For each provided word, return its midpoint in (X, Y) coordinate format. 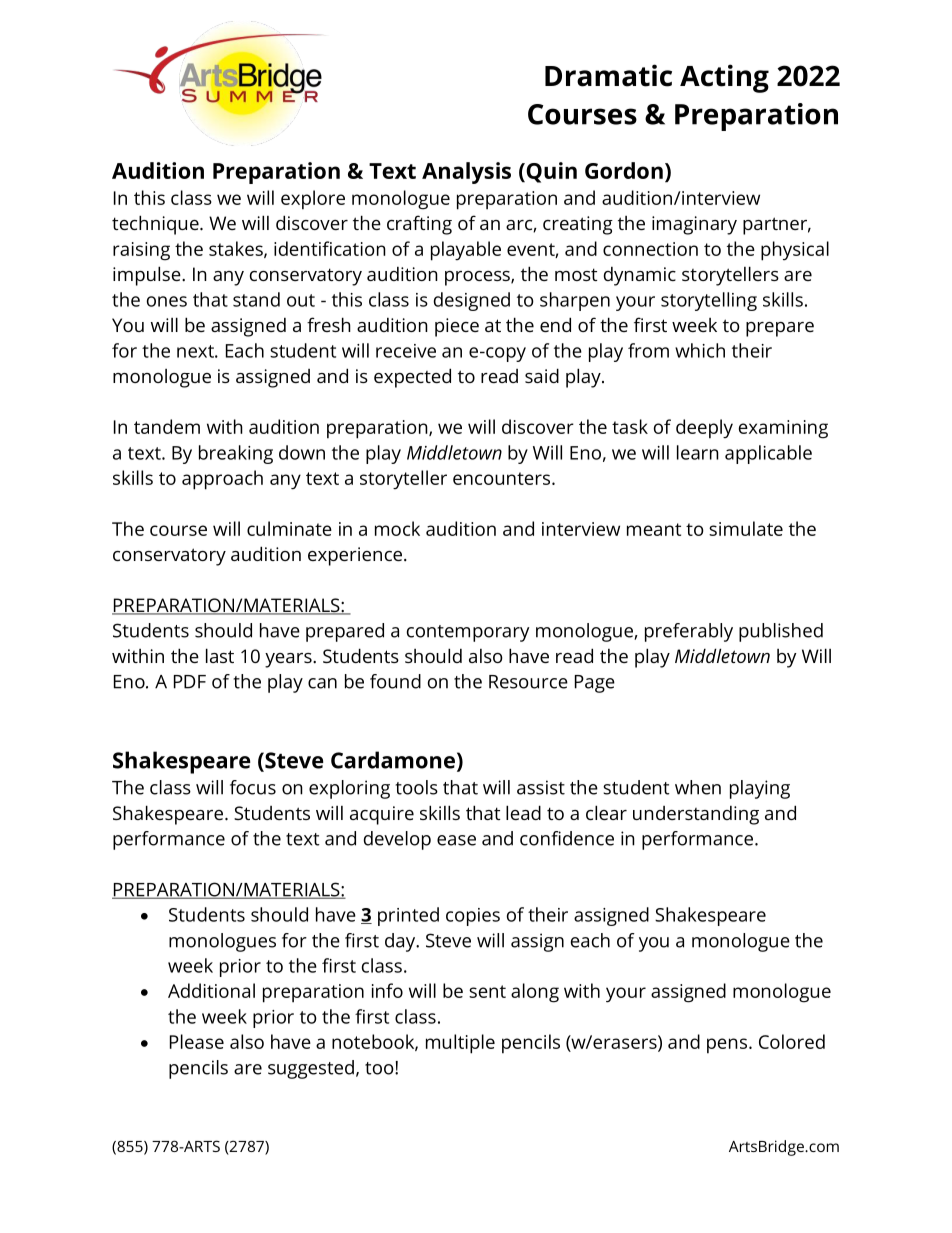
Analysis (466, 173)
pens (727, 1046)
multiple (460, 1044)
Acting (724, 78)
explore (313, 200)
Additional (211, 990)
